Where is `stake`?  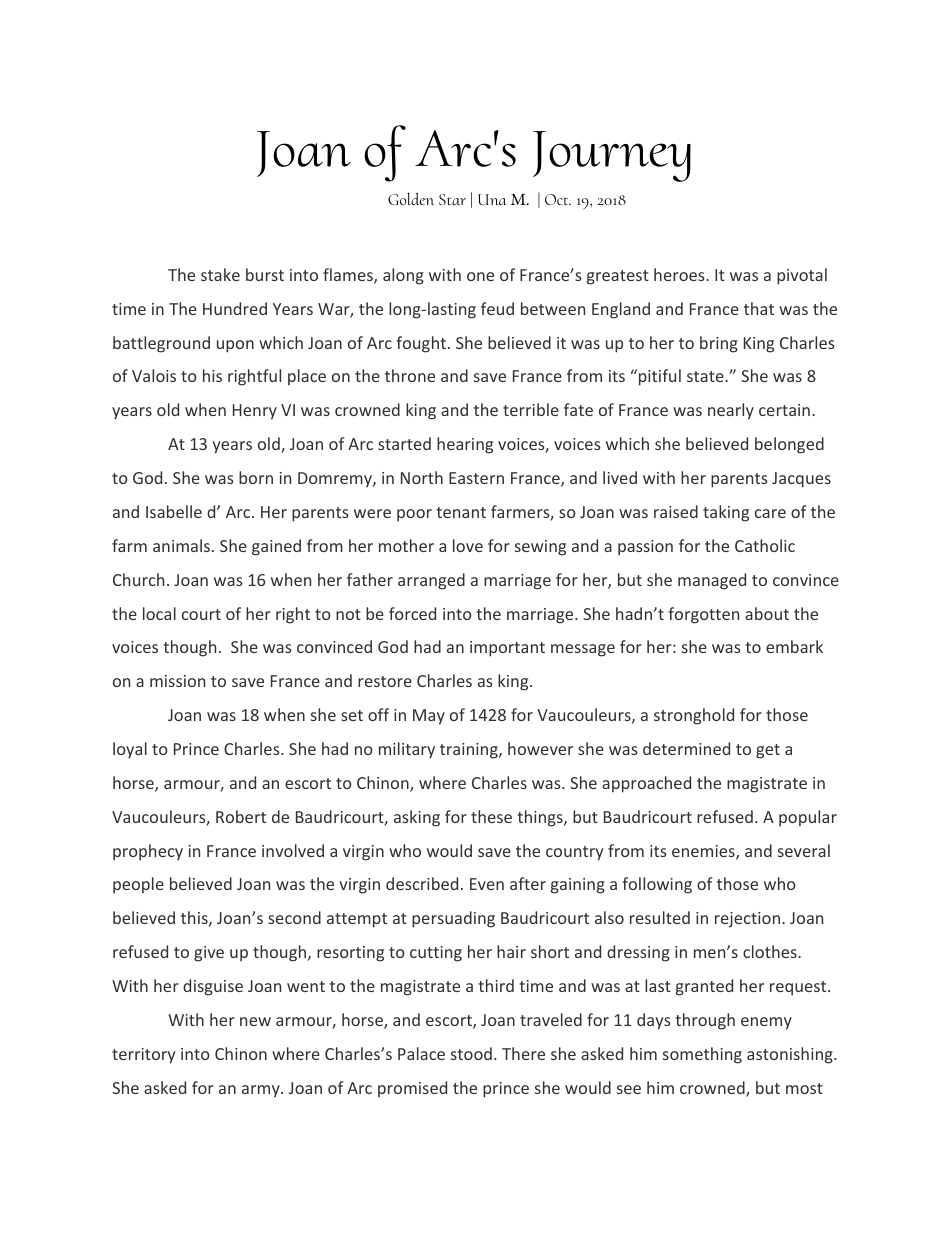 stake is located at coordinates (220, 274).
